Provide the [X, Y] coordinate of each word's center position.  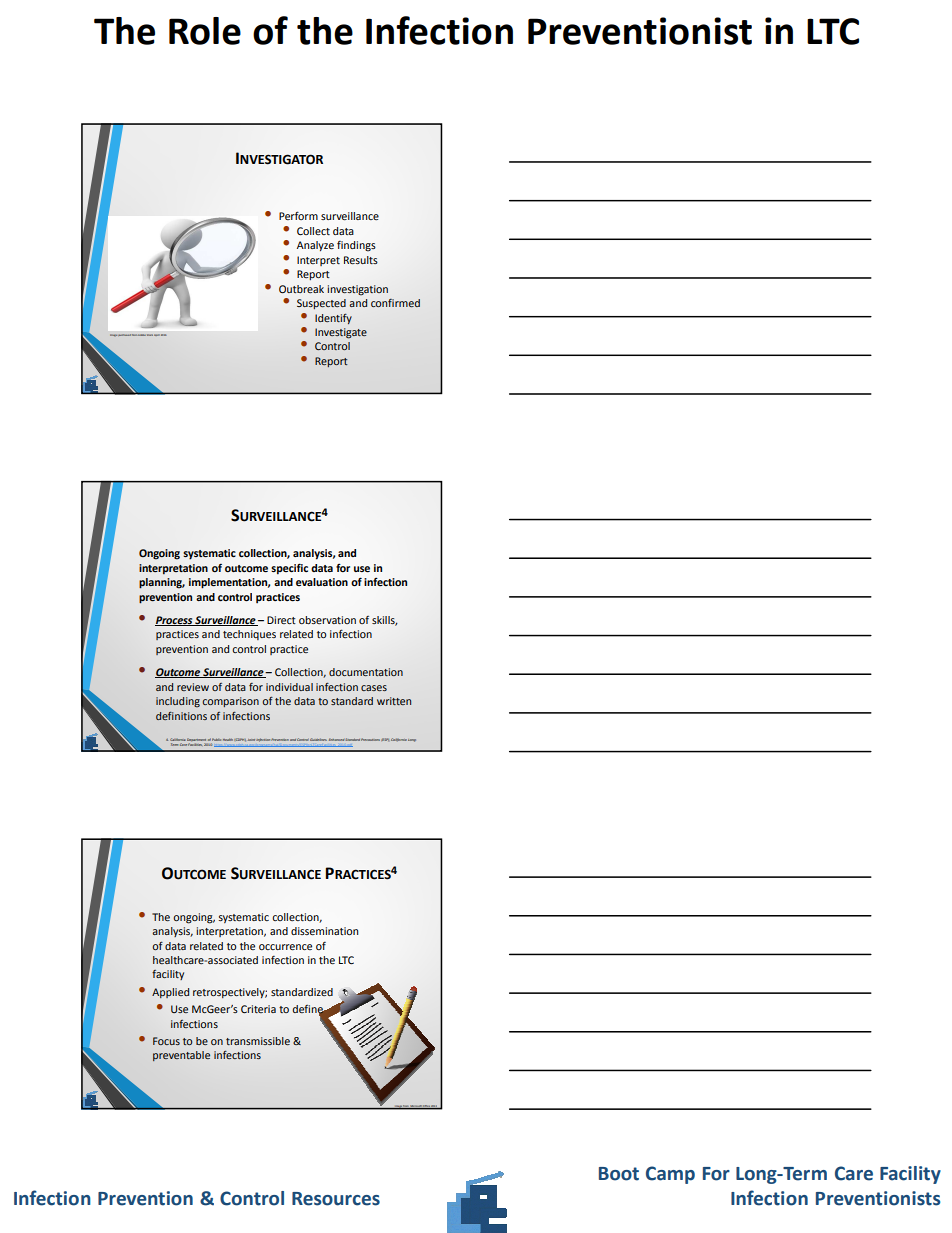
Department [197, 741]
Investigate [341, 333]
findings [356, 246]
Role [205, 31]
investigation [357, 290]
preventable [181, 1056]
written [394, 701]
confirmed [395, 303]
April [157, 335]
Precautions [370, 739]
